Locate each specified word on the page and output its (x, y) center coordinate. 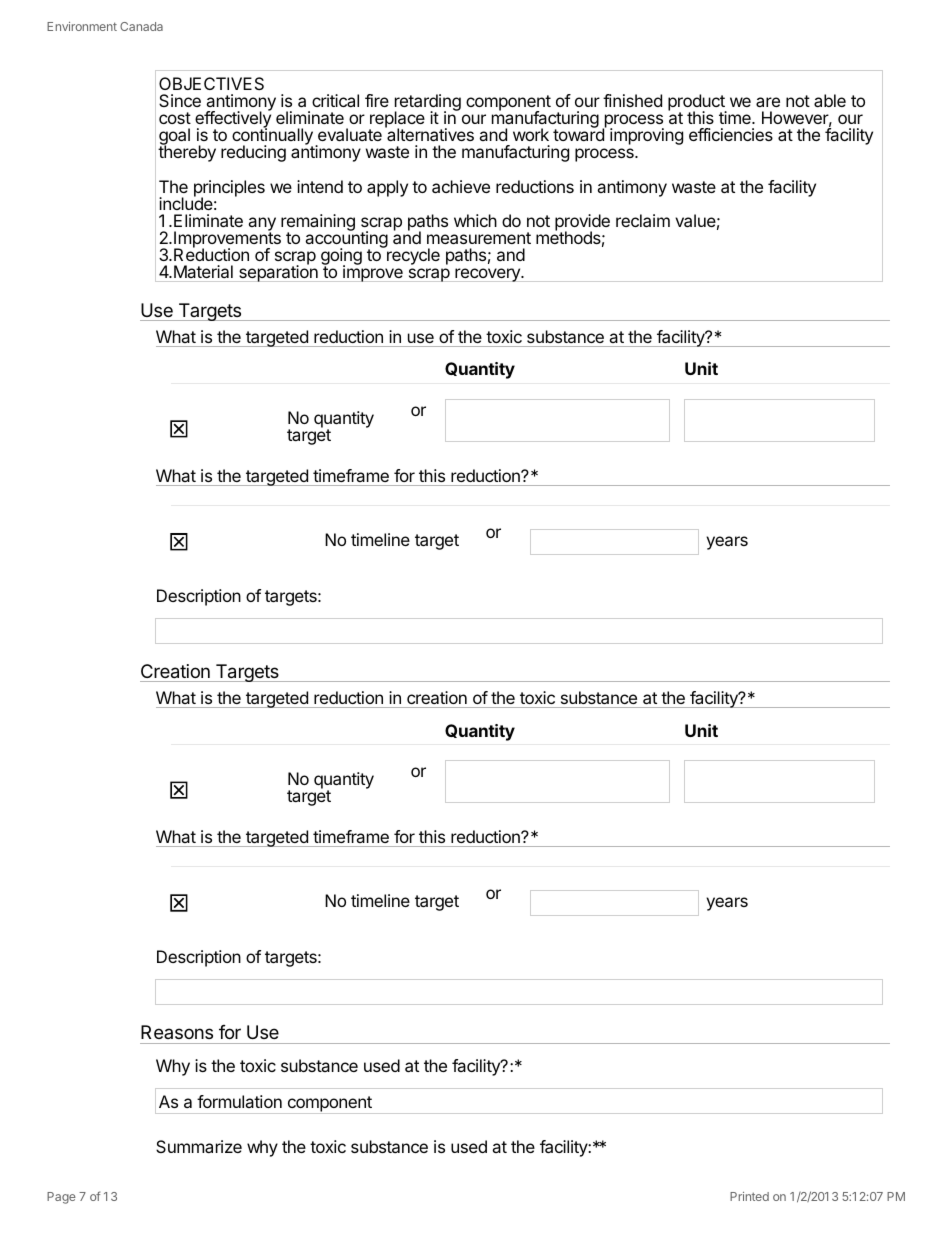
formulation (239, 1101)
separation (278, 273)
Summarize (199, 1146)
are (768, 102)
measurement (479, 238)
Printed (749, 1196)
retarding (428, 104)
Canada (141, 26)
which (475, 220)
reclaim (643, 220)
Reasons (177, 1032)
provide (582, 223)
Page (61, 1198)
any (262, 225)
